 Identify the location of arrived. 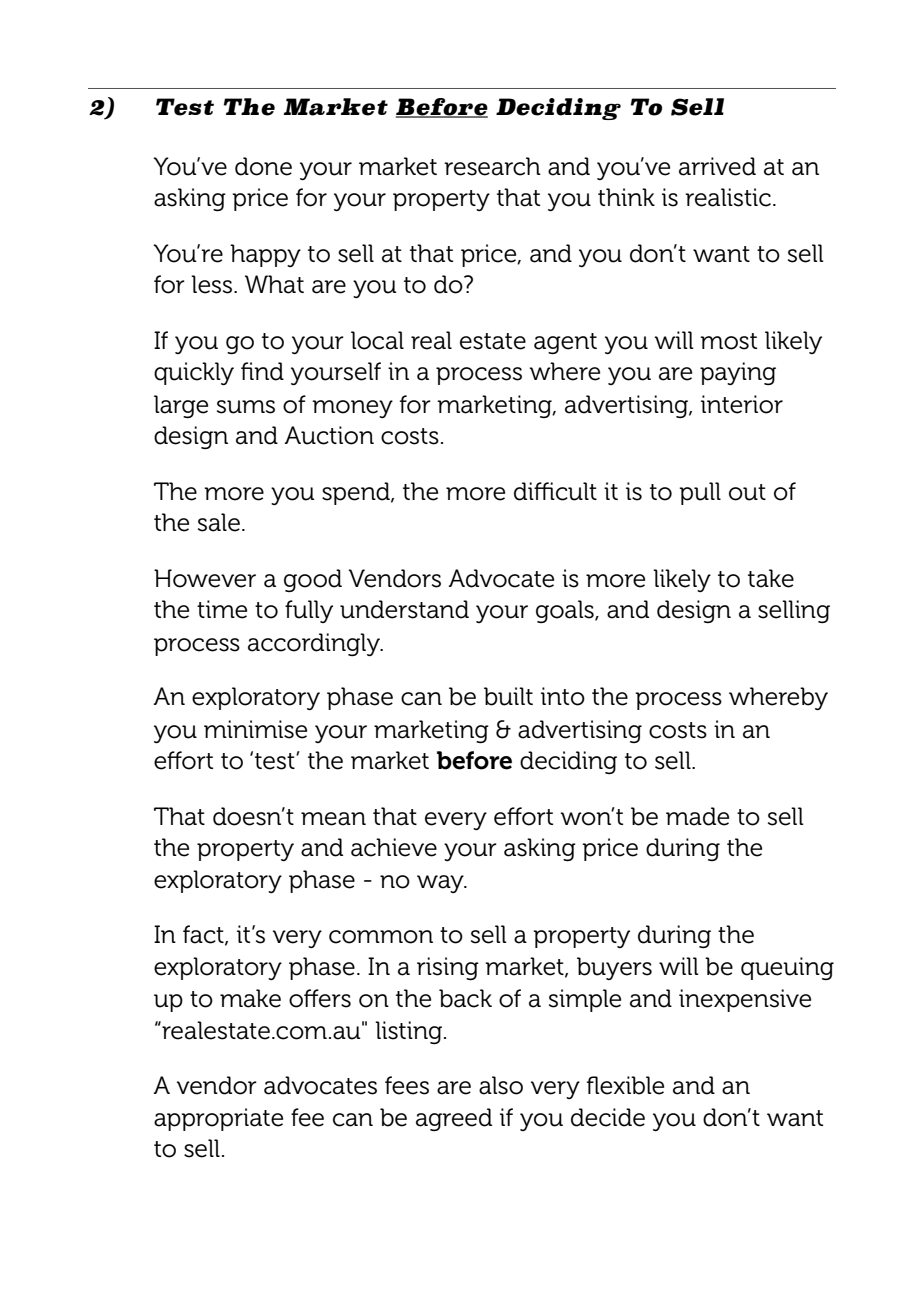
(717, 166).
